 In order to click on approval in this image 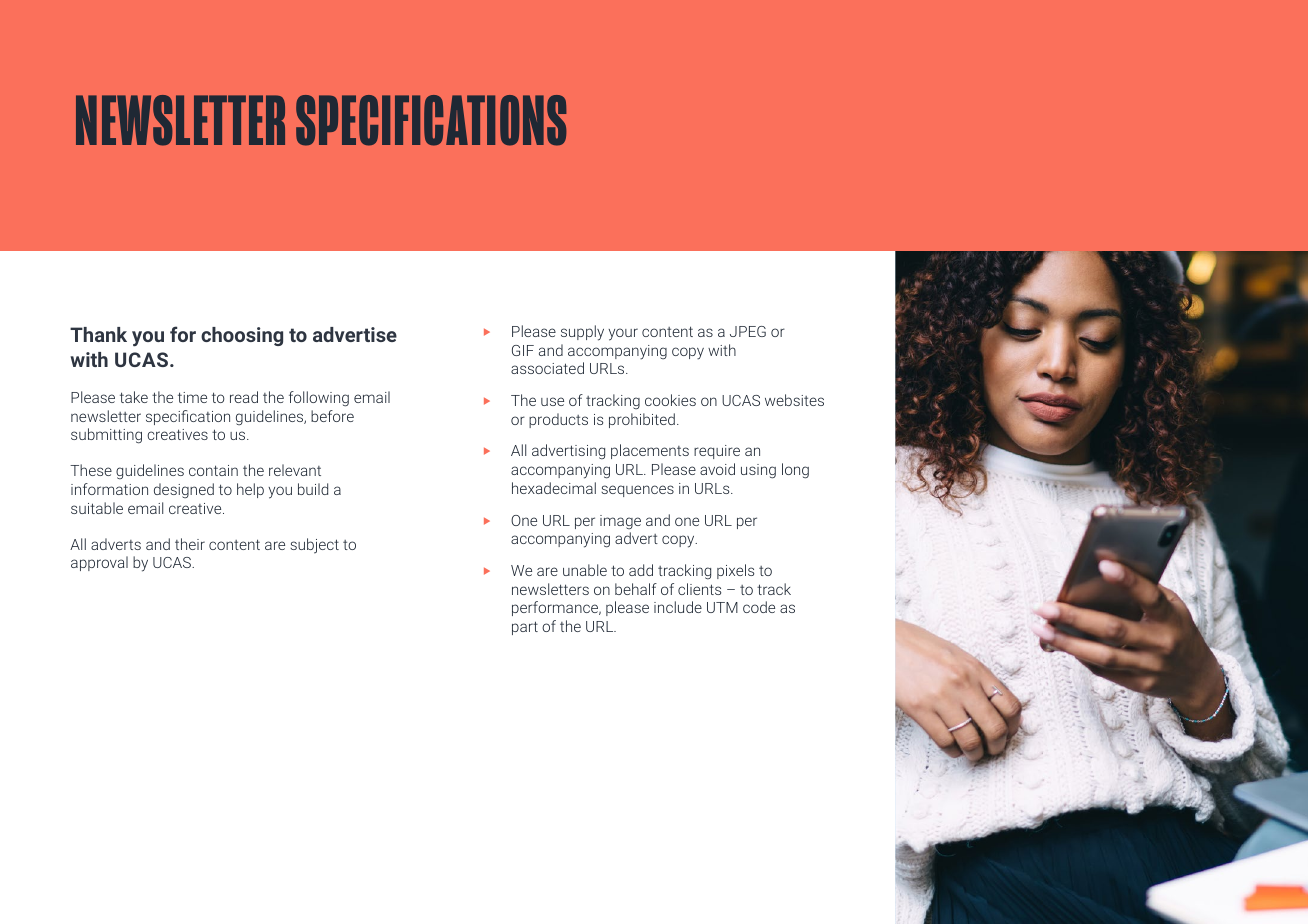, I will do `click(99, 563)`.
